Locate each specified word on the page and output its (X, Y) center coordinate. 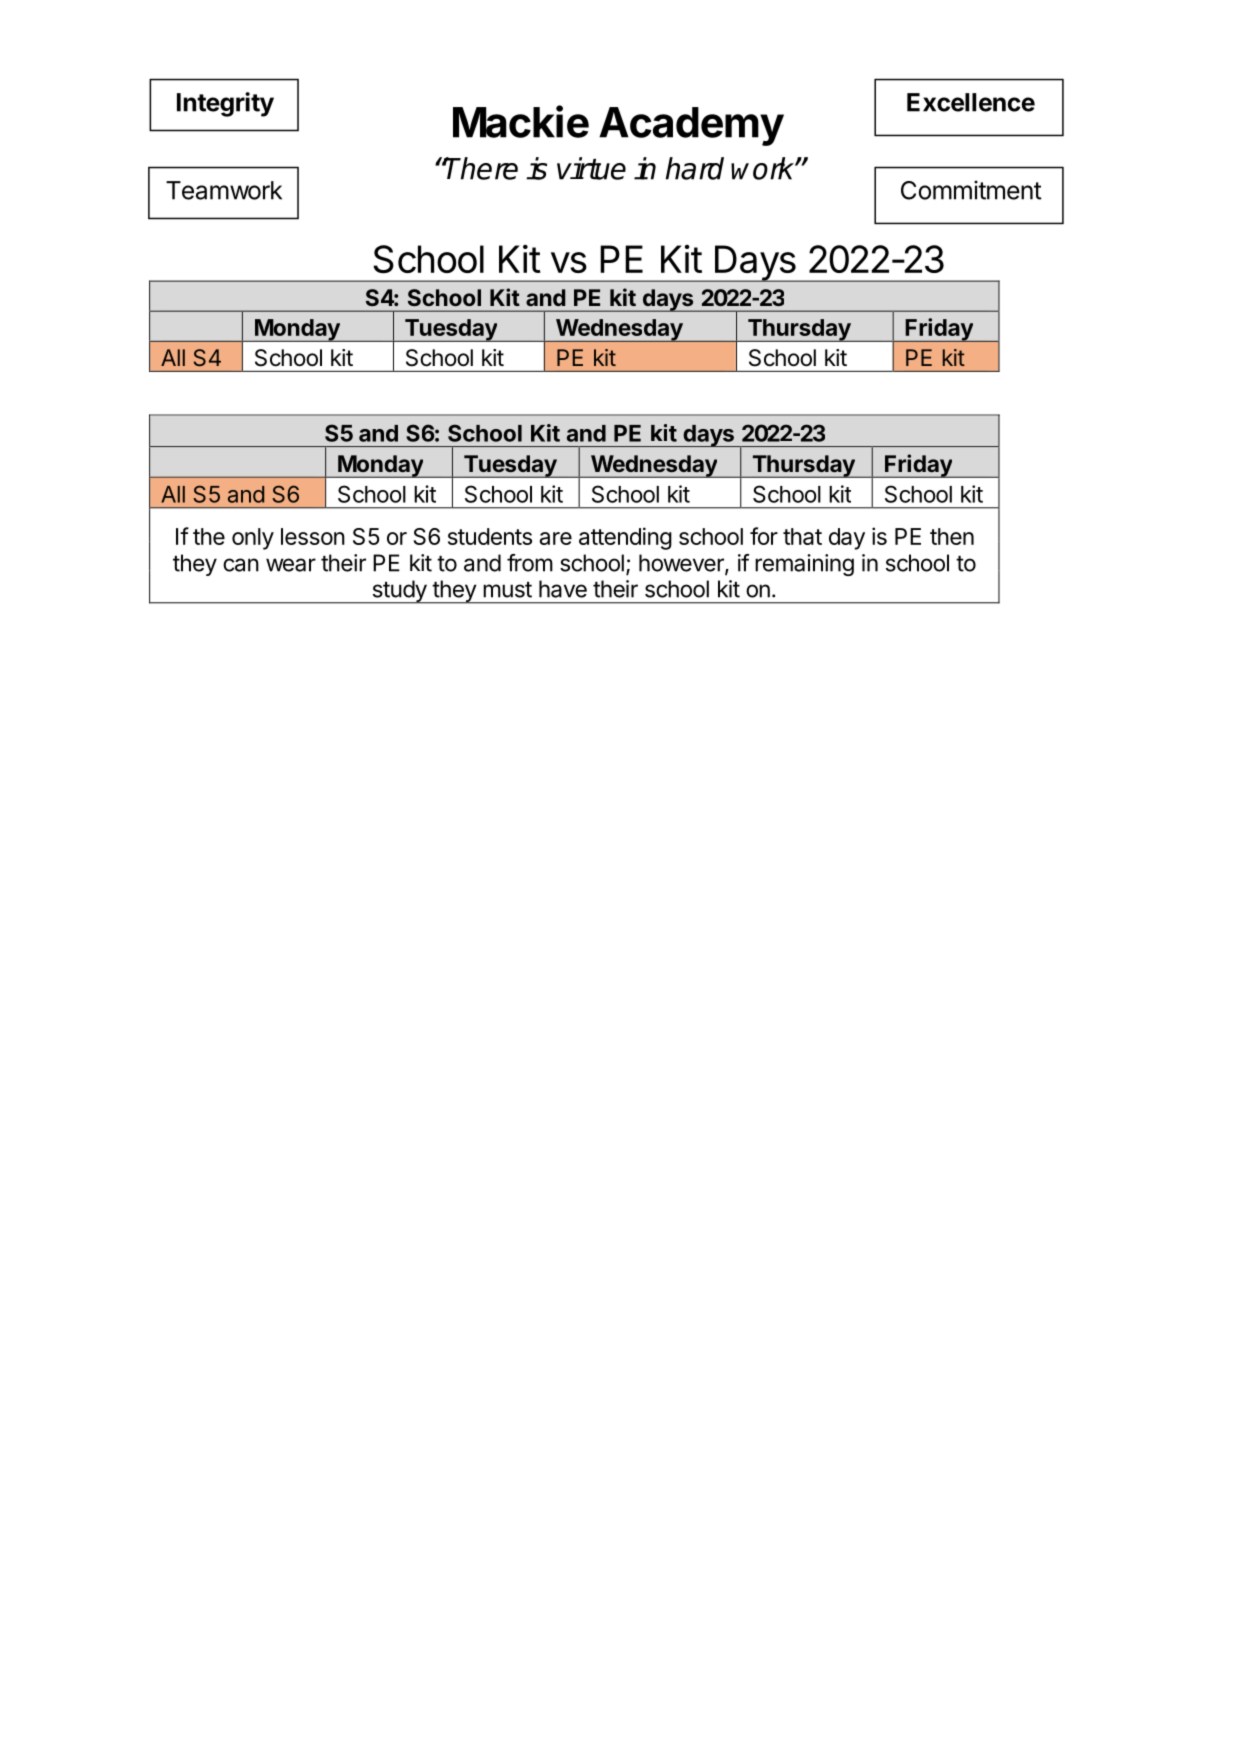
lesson (313, 536)
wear (291, 565)
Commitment (971, 190)
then (952, 536)
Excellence (971, 102)
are (556, 538)
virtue (591, 168)
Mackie (521, 121)
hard (695, 168)
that (802, 536)
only (253, 539)
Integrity (225, 104)
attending (625, 538)
